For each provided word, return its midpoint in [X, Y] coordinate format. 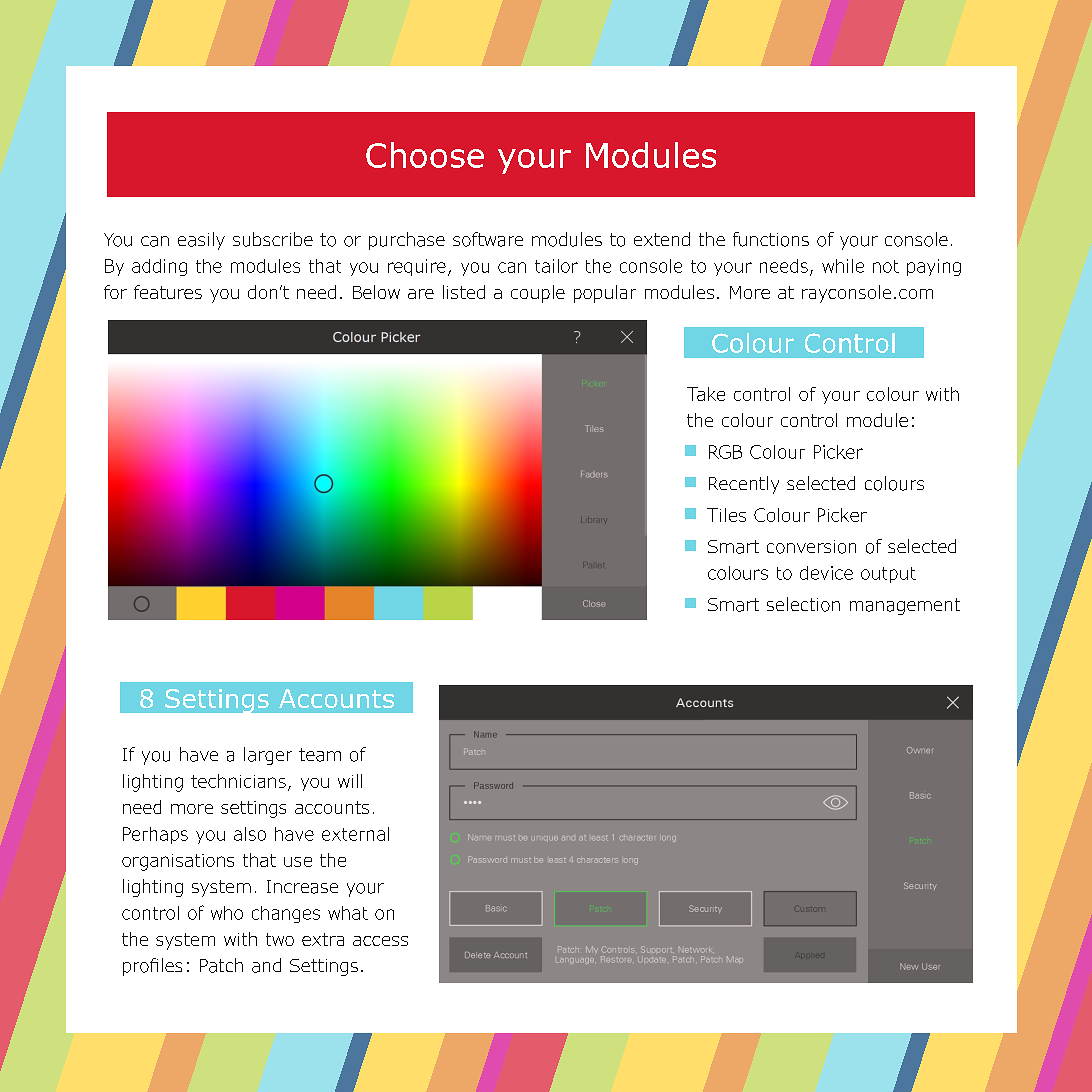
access [380, 941]
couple [538, 294]
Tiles [726, 515]
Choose [425, 155]
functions [771, 239]
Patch [221, 965]
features [168, 292]
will [350, 781]
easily [201, 241]
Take [706, 394]
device [826, 573]
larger [268, 756]
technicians [238, 781]
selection [803, 604]
